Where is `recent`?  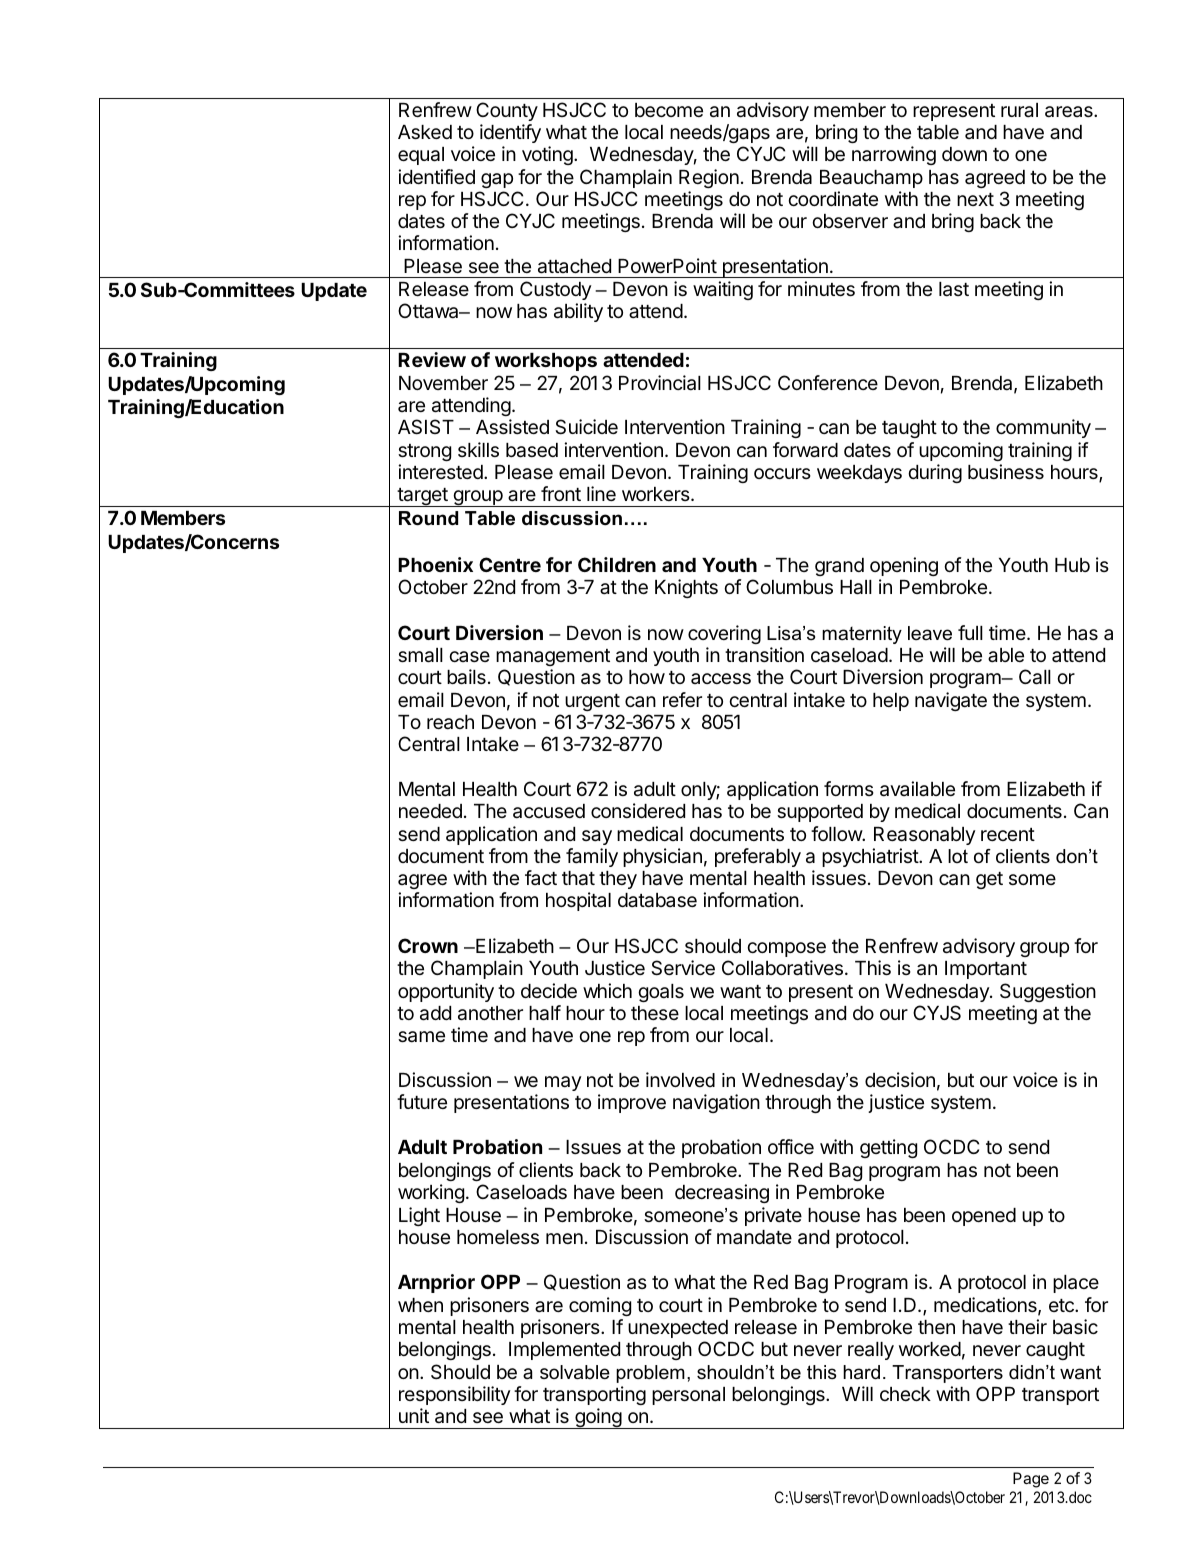 recent is located at coordinates (1008, 834).
